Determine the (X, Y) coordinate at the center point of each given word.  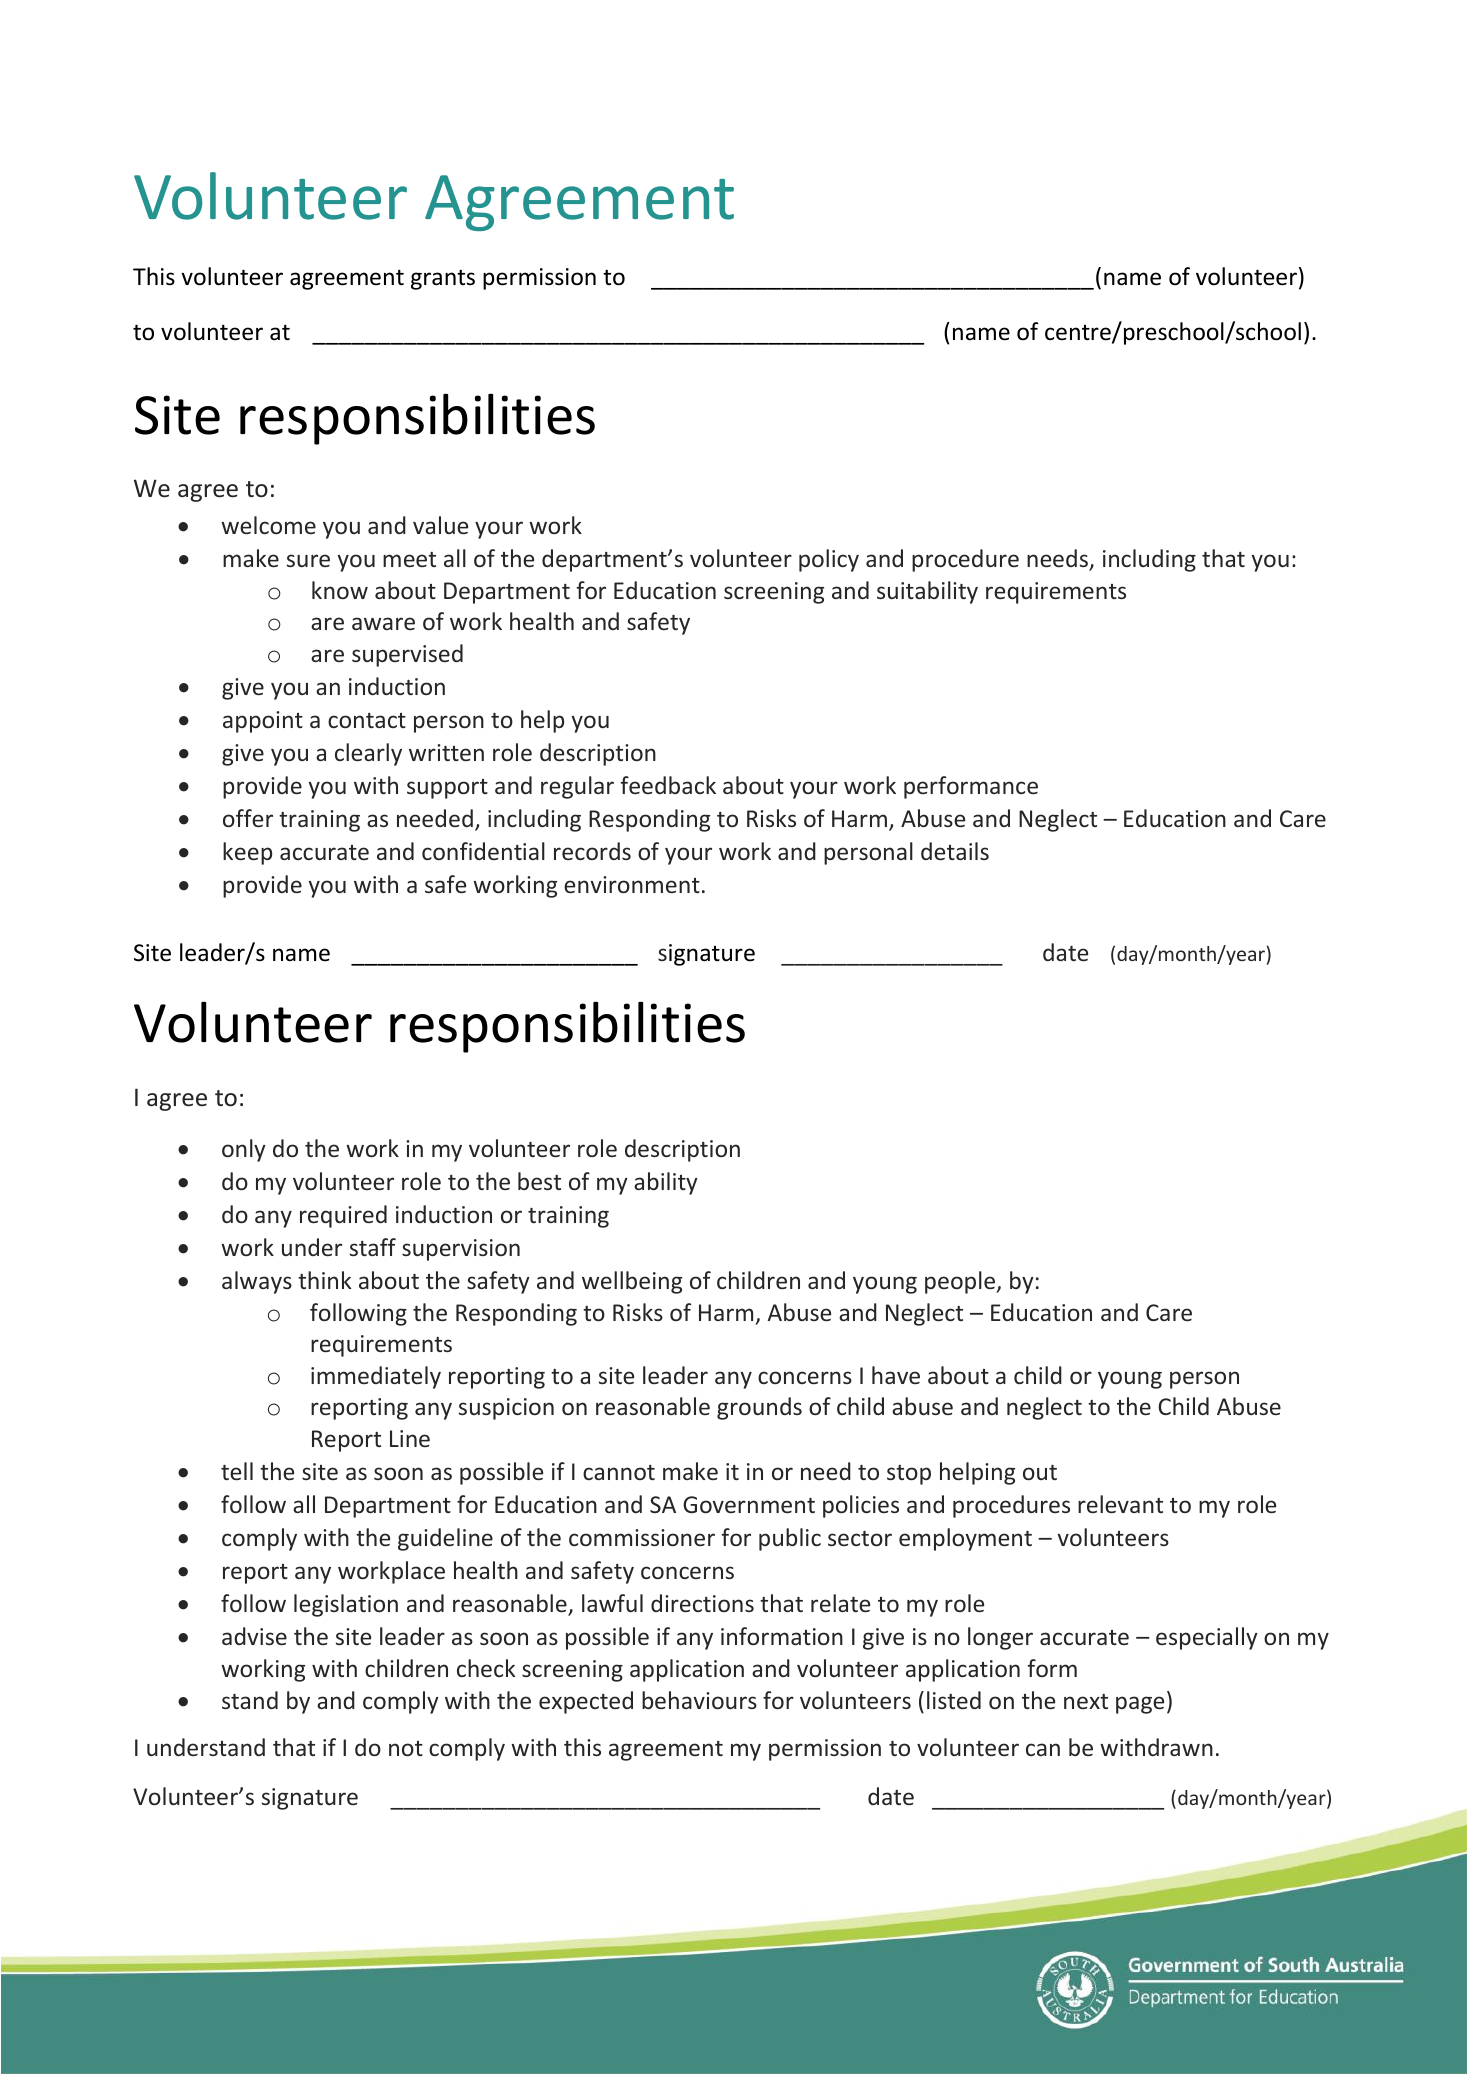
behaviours (699, 1700)
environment (632, 884)
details (955, 851)
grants (443, 279)
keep (247, 853)
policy (829, 560)
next (1086, 1701)
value (440, 525)
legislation (346, 1605)
